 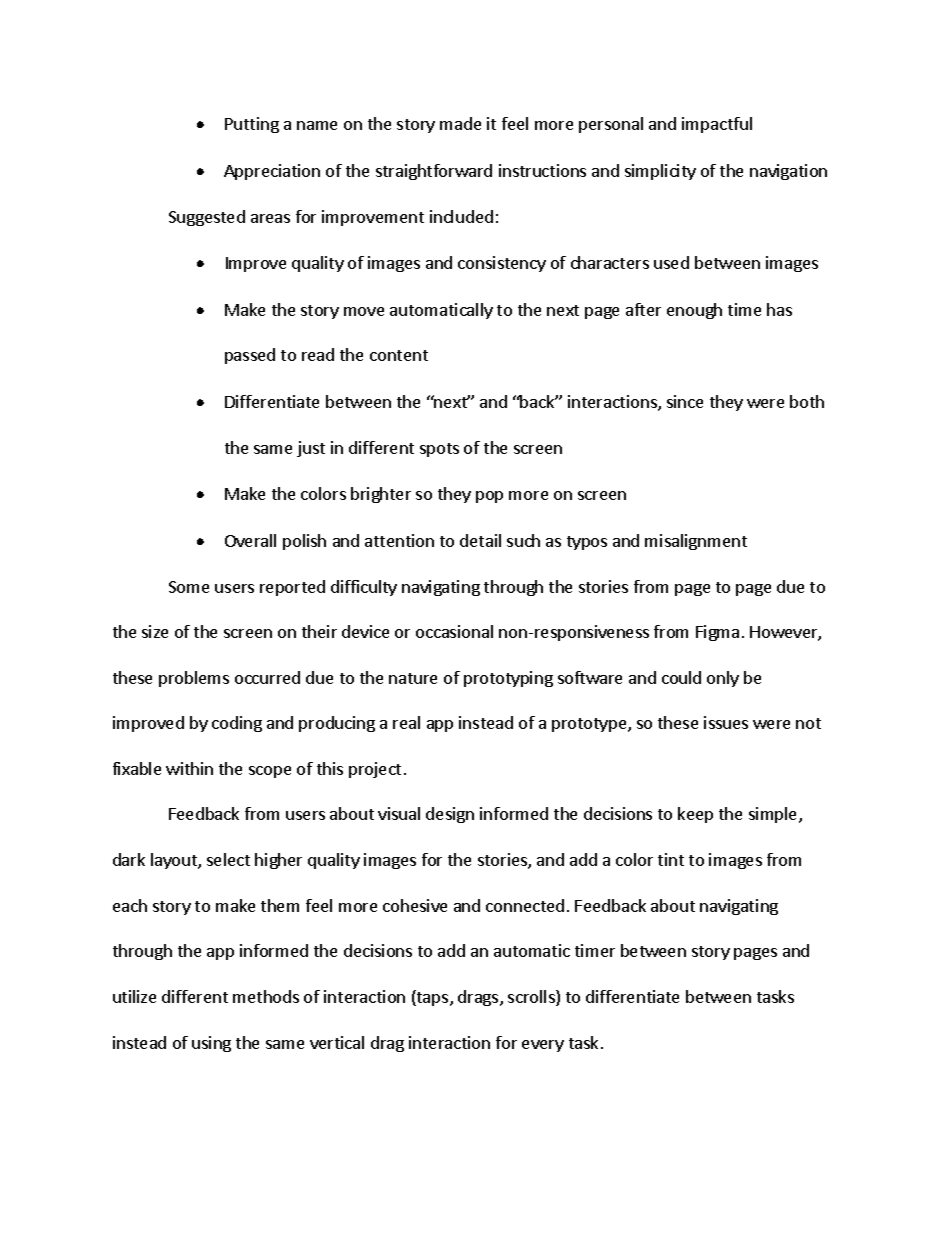 What do you see at coordinates (508, 679) in the screenshot?
I see `prototyping` at bounding box center [508, 679].
